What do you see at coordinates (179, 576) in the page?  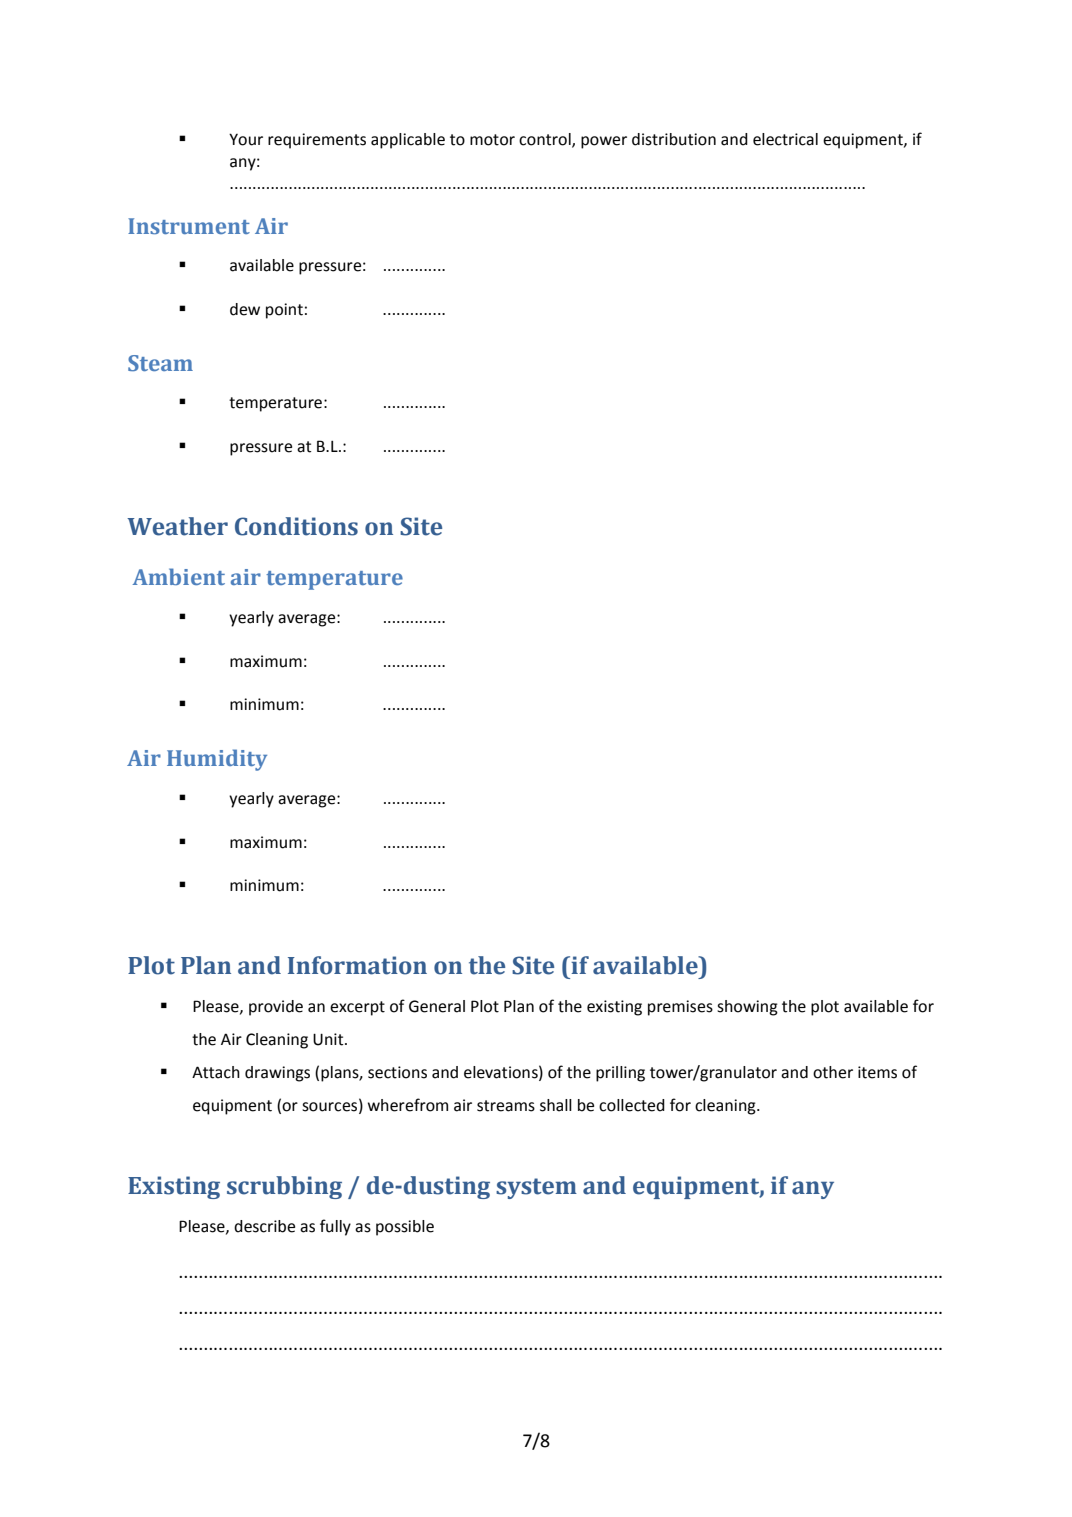 I see `Ambient` at bounding box center [179, 576].
